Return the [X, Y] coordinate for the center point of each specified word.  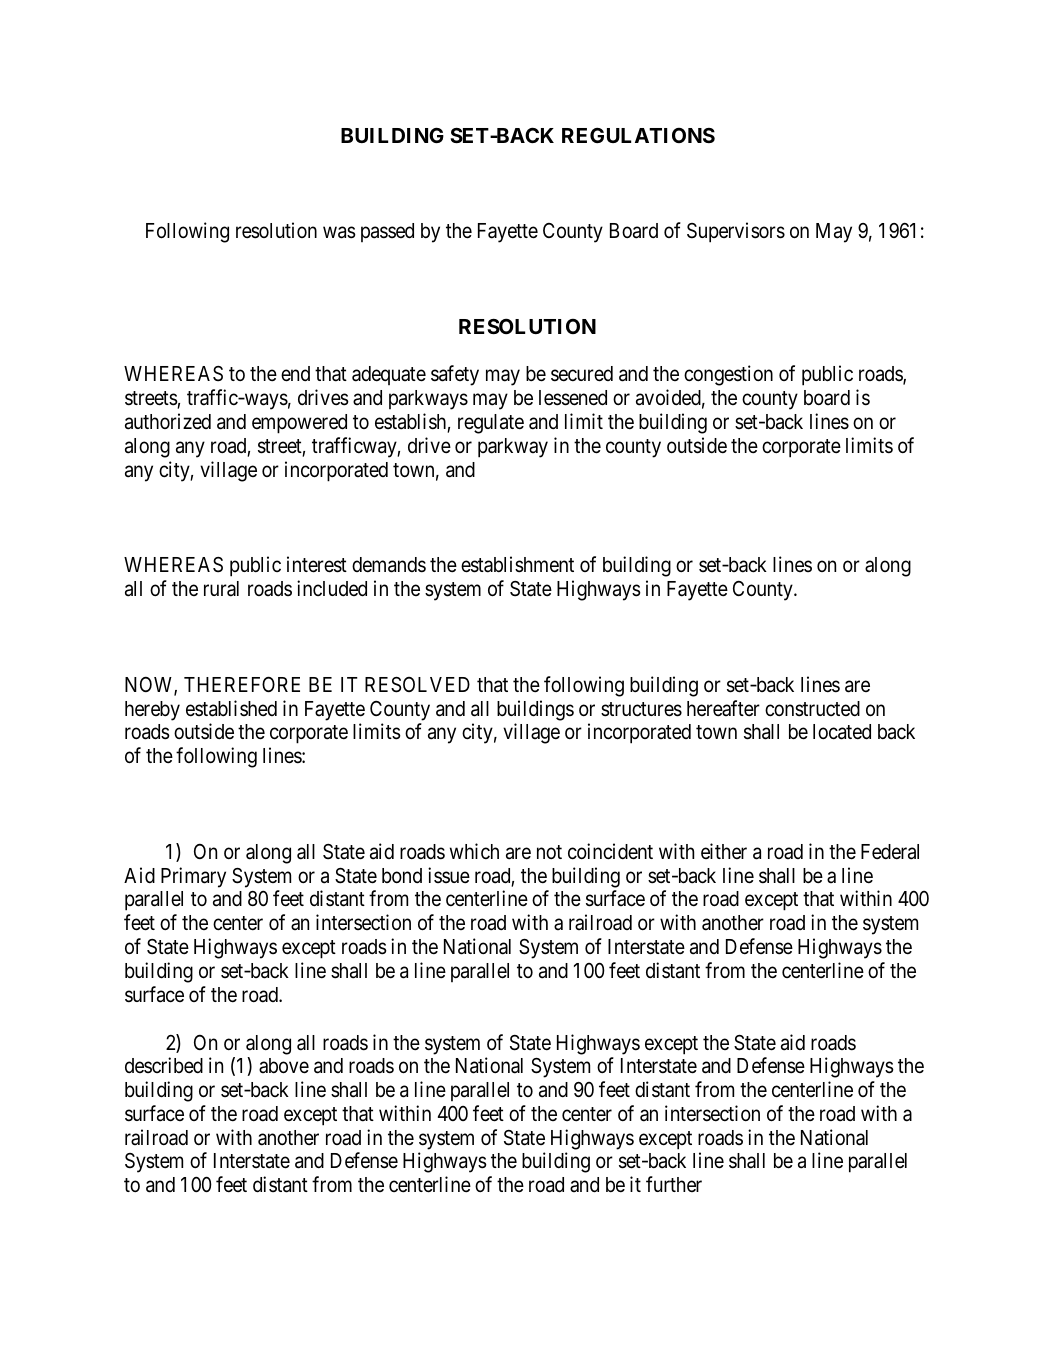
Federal [890, 852]
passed [387, 232]
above [284, 1066]
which [474, 851]
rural [221, 589]
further [674, 1184]
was [339, 232]
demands [389, 565]
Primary [193, 877]
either [724, 851]
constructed [812, 709]
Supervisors [736, 232]
